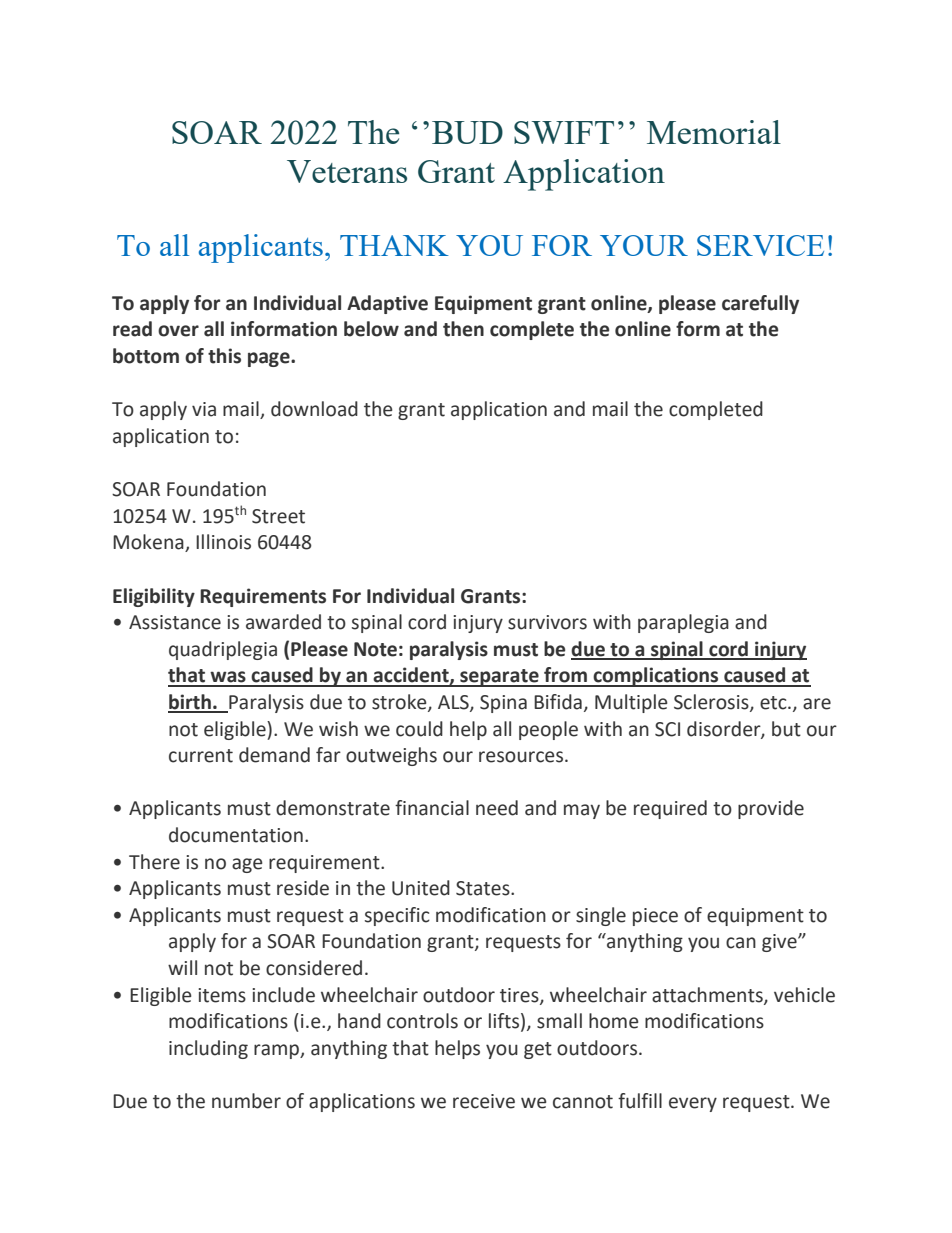 This document has width=952, height=1233. Describe the element at coordinates (467, 132) in the document. I see `BUD` at that location.
